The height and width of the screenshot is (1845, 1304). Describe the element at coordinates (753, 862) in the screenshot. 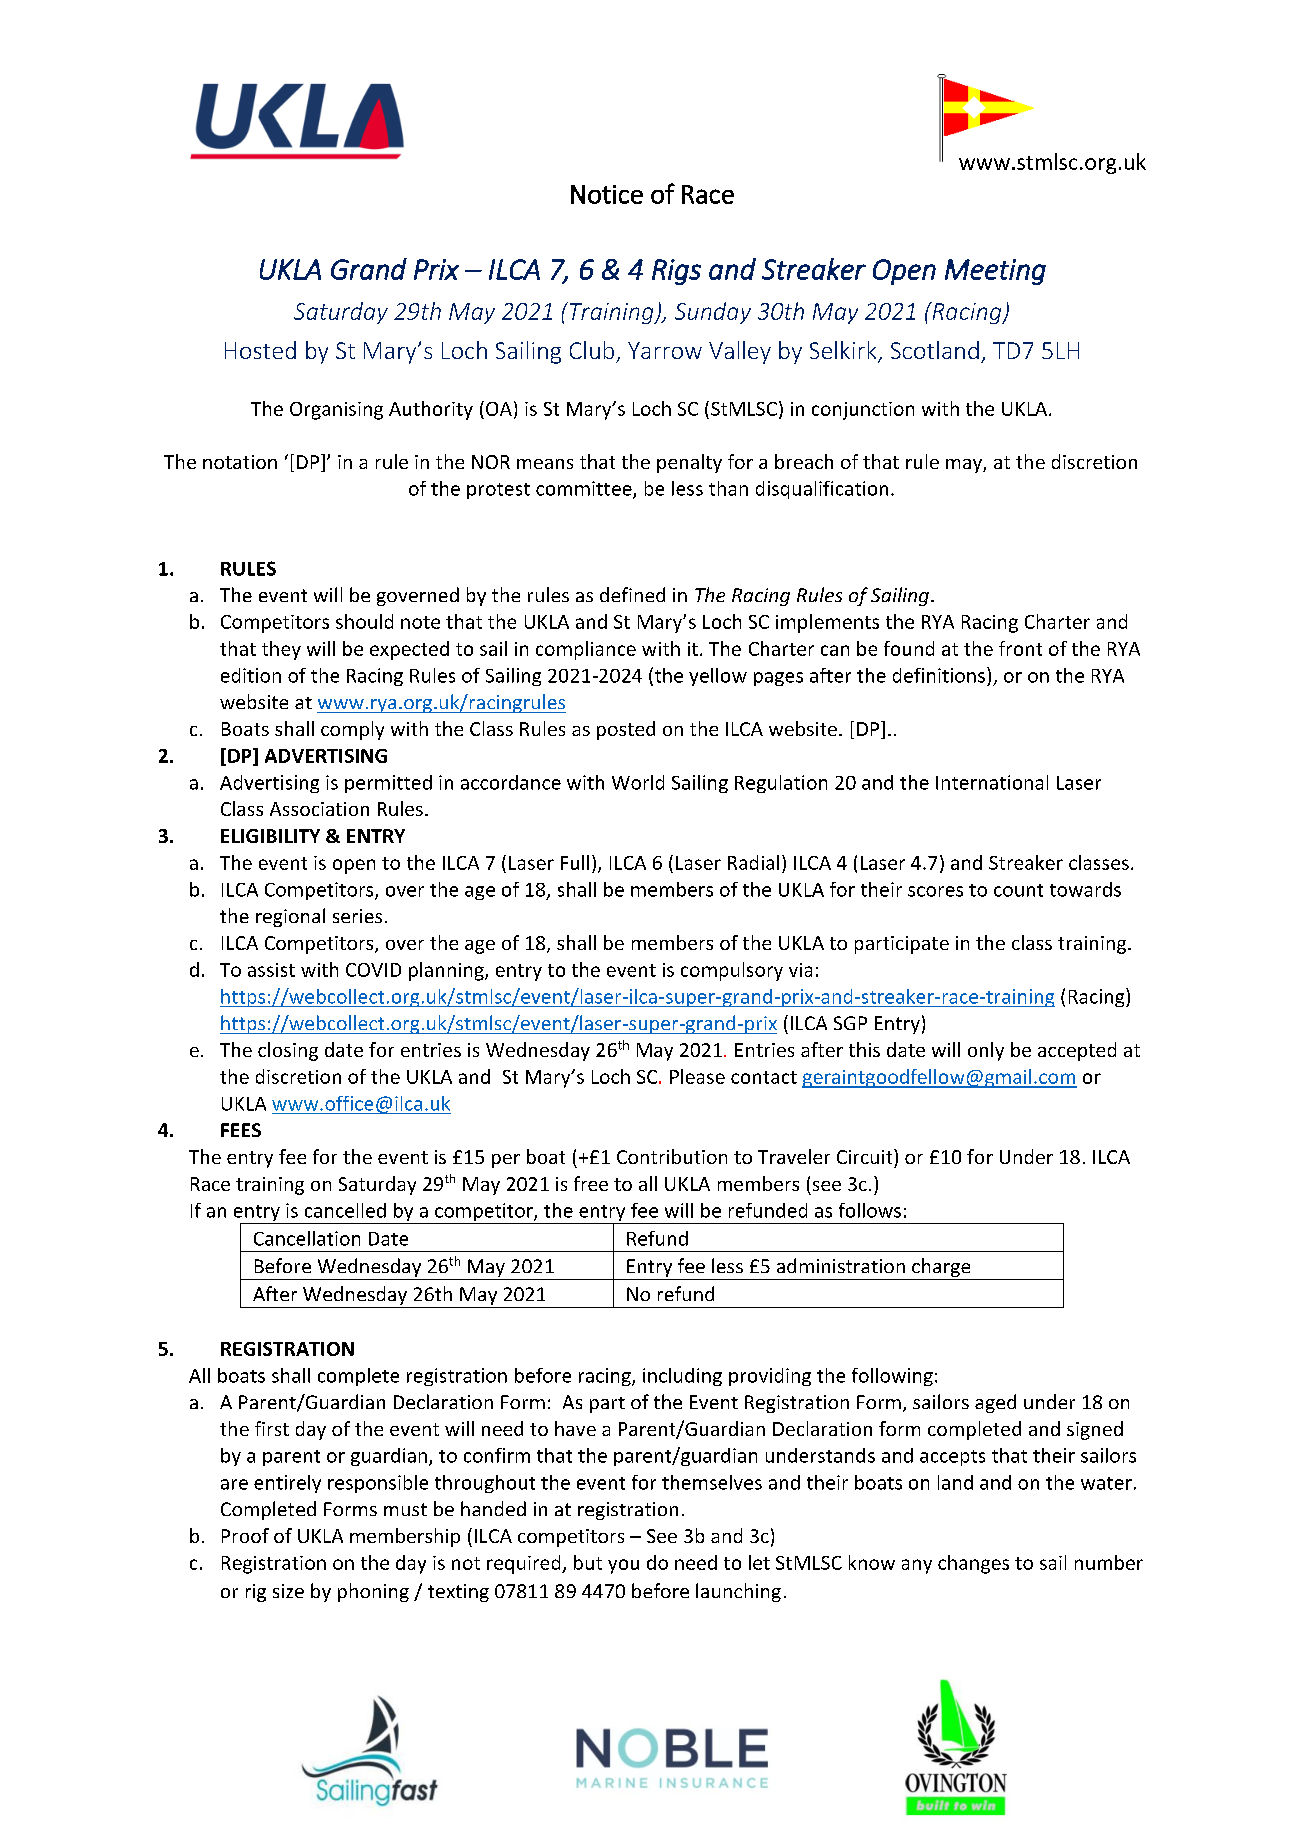

I see `Radial` at that location.
